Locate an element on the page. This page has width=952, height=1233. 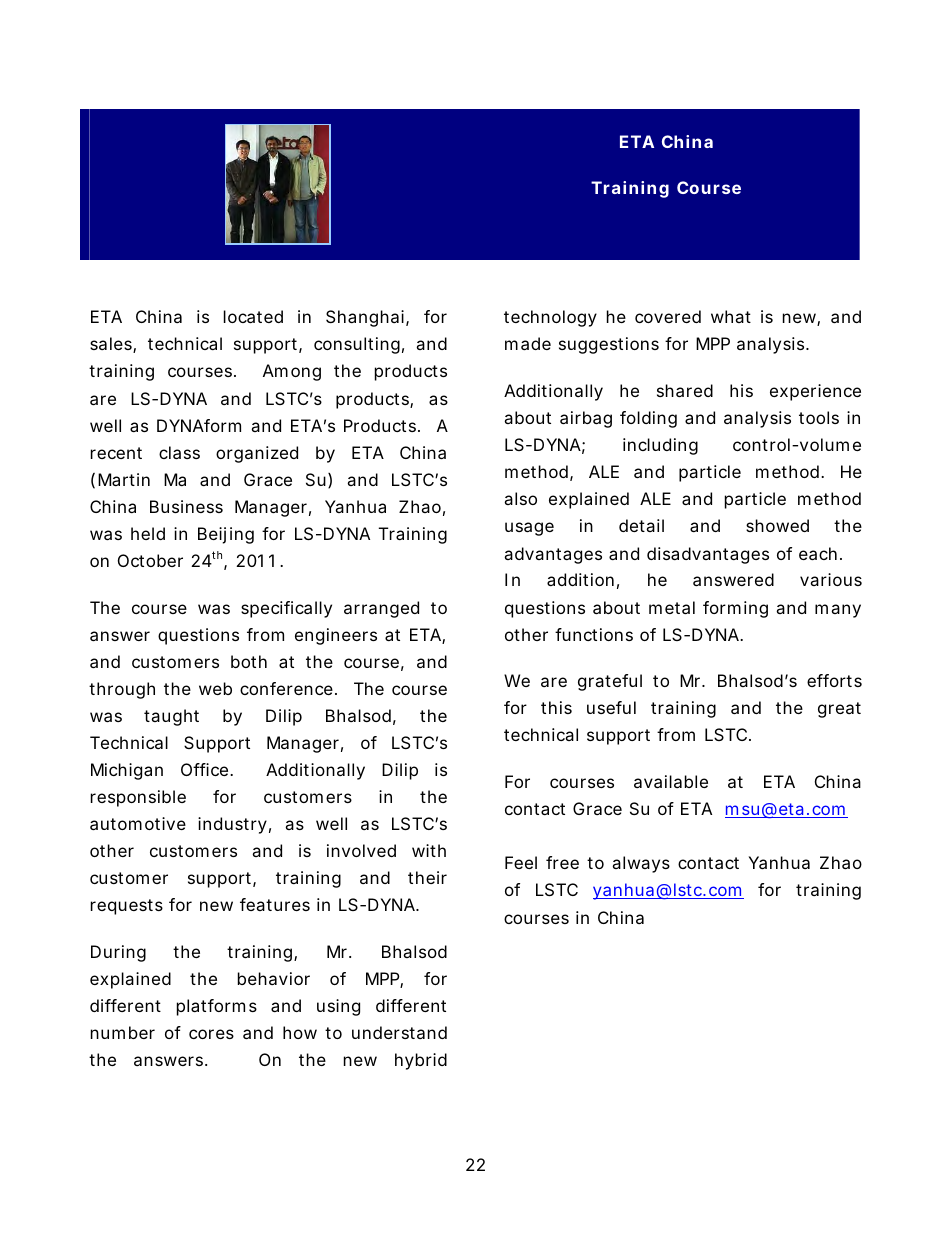
cores is located at coordinates (211, 1034).
